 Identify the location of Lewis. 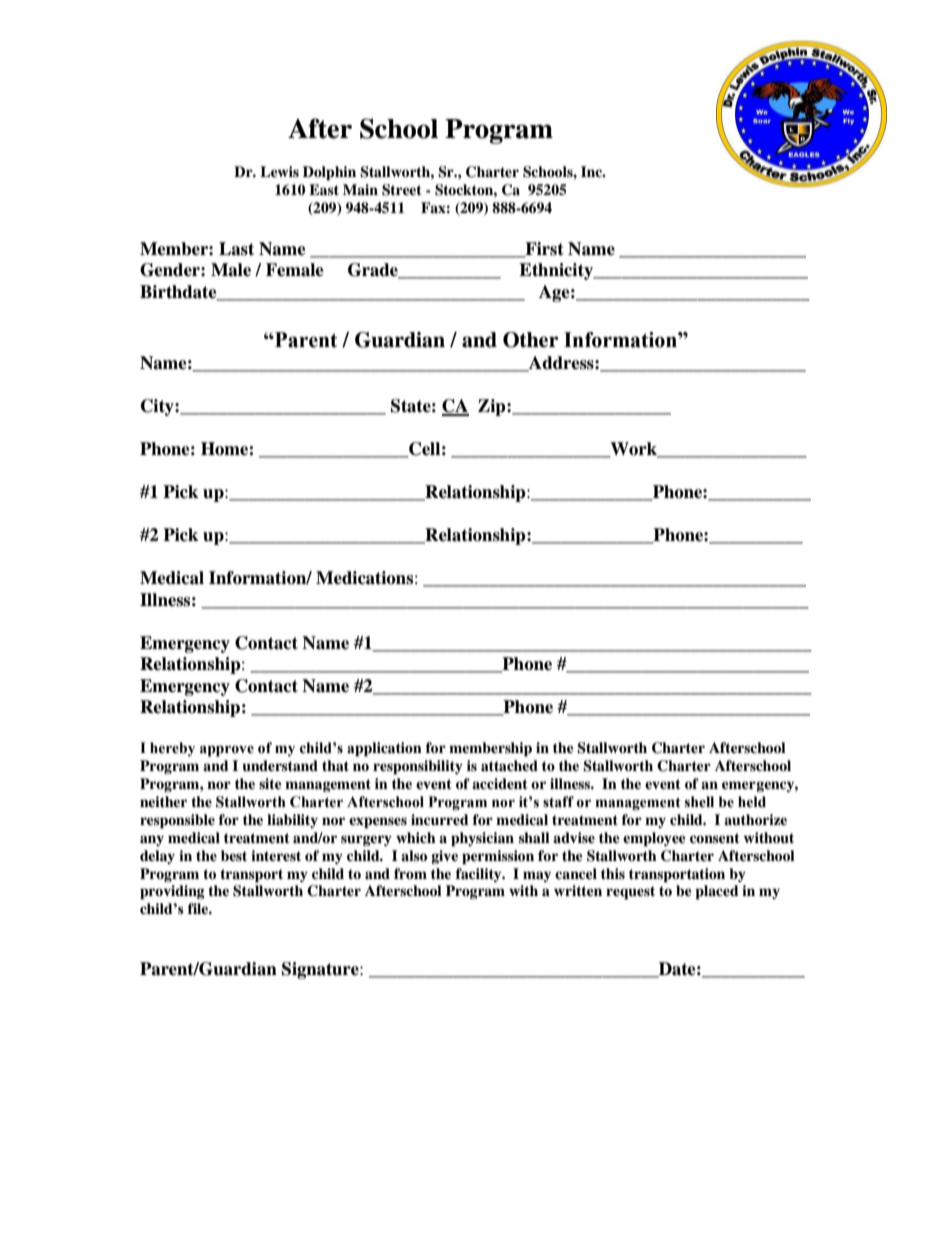
(279, 171).
